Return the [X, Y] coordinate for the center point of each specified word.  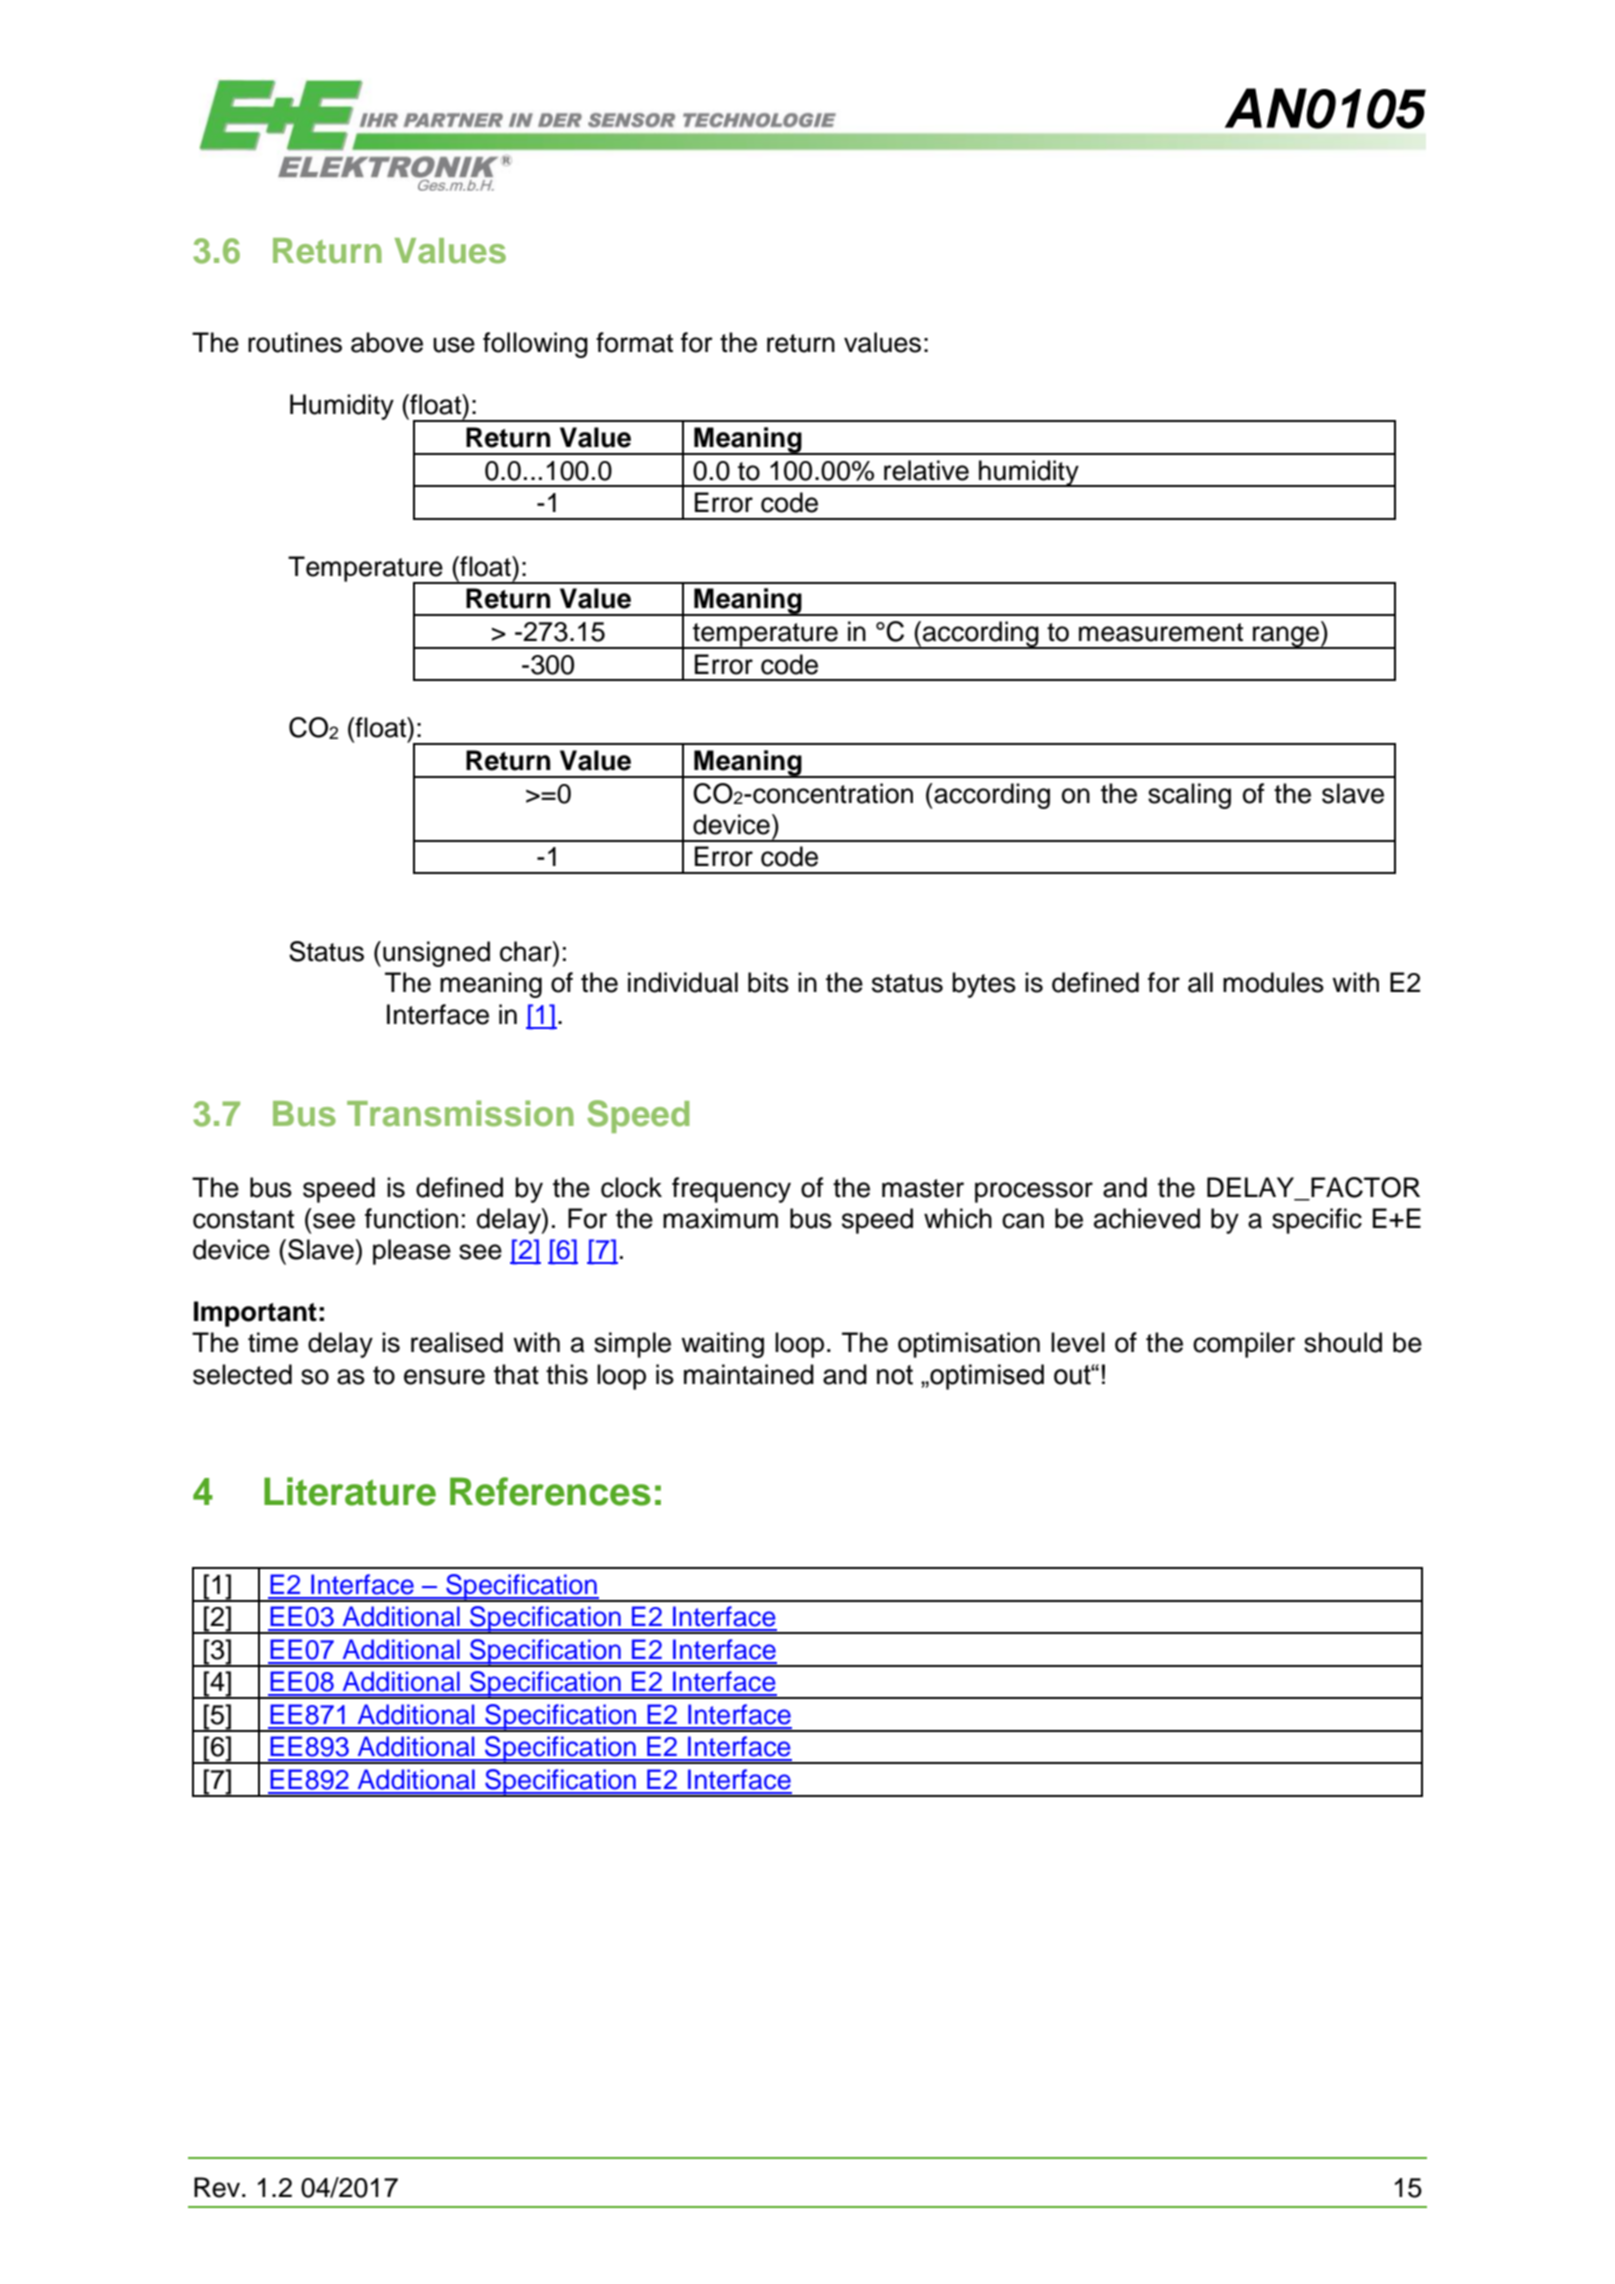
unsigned [436, 954]
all [1200, 982]
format [634, 342]
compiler [1244, 1345]
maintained [749, 1374]
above [387, 342]
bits [768, 982]
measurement [1161, 632]
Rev [218, 2187]
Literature [350, 1491]
